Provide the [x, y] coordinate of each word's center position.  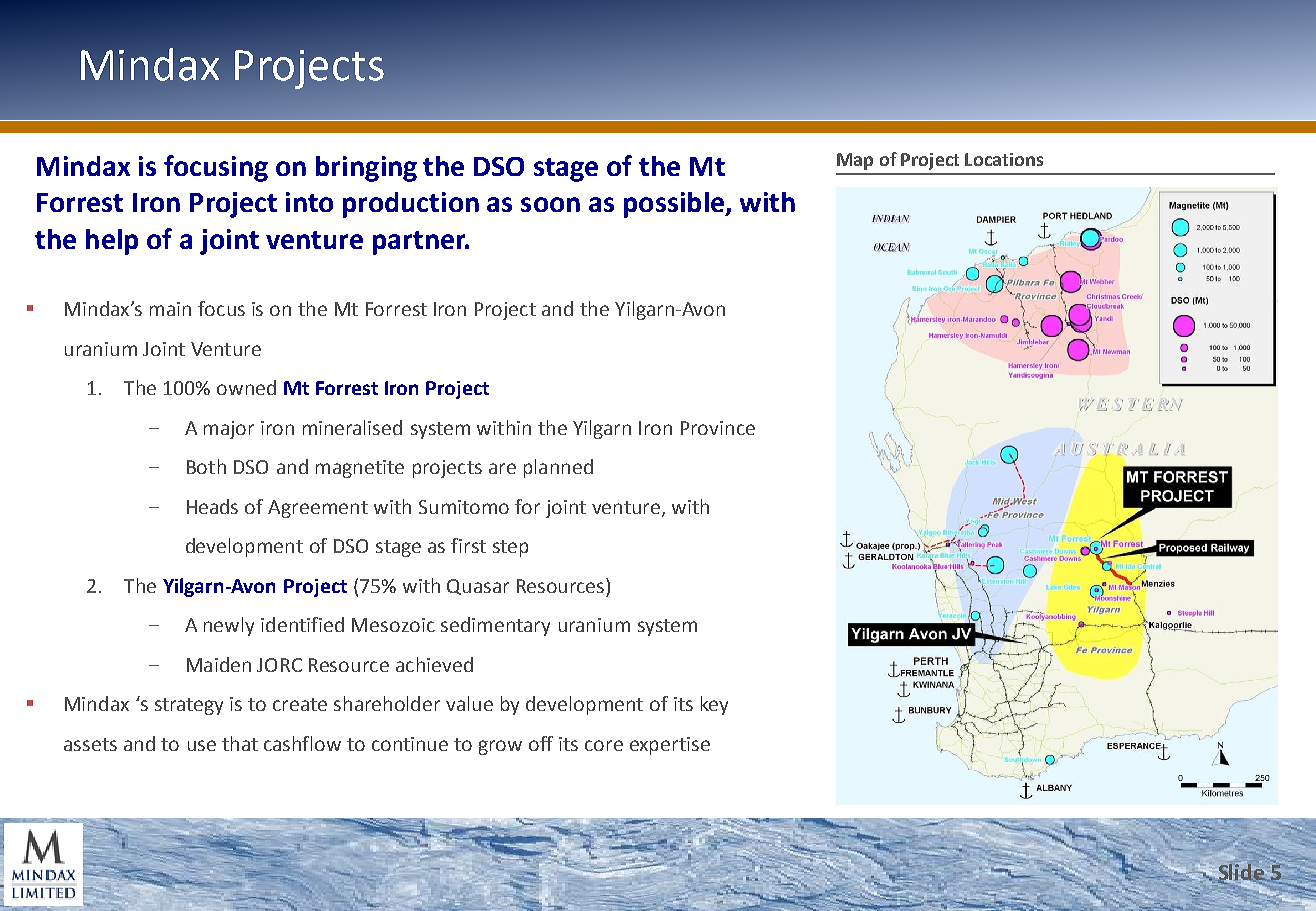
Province [718, 428]
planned [558, 468]
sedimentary [495, 626]
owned [246, 387]
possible [675, 205]
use [202, 745]
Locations [1004, 159]
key [714, 705]
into [309, 202]
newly [229, 626]
